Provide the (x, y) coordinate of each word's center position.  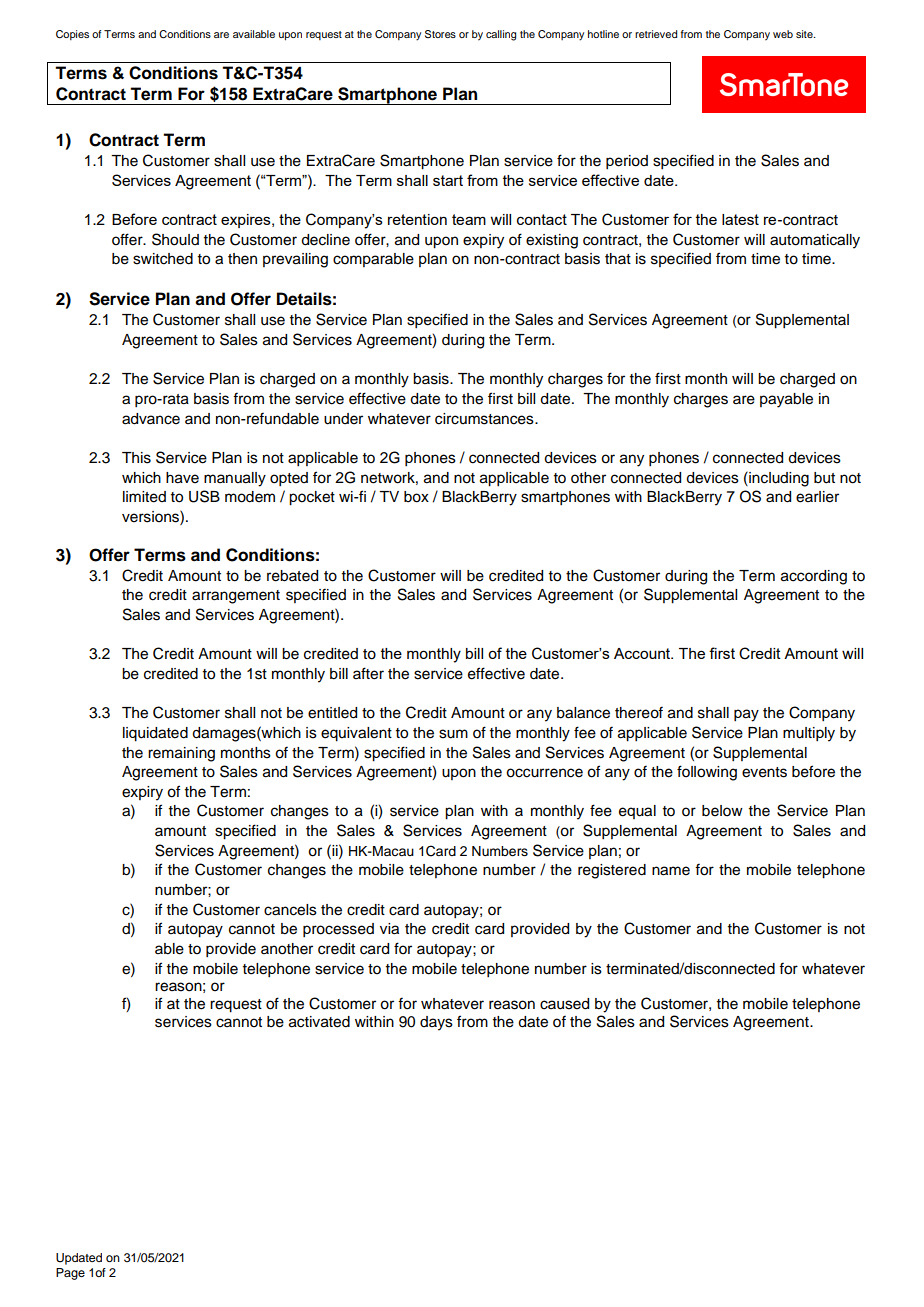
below (722, 811)
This (136, 458)
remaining (181, 754)
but (824, 478)
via (389, 929)
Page (70, 1274)
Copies (72, 35)
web (783, 34)
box (416, 497)
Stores (440, 34)
